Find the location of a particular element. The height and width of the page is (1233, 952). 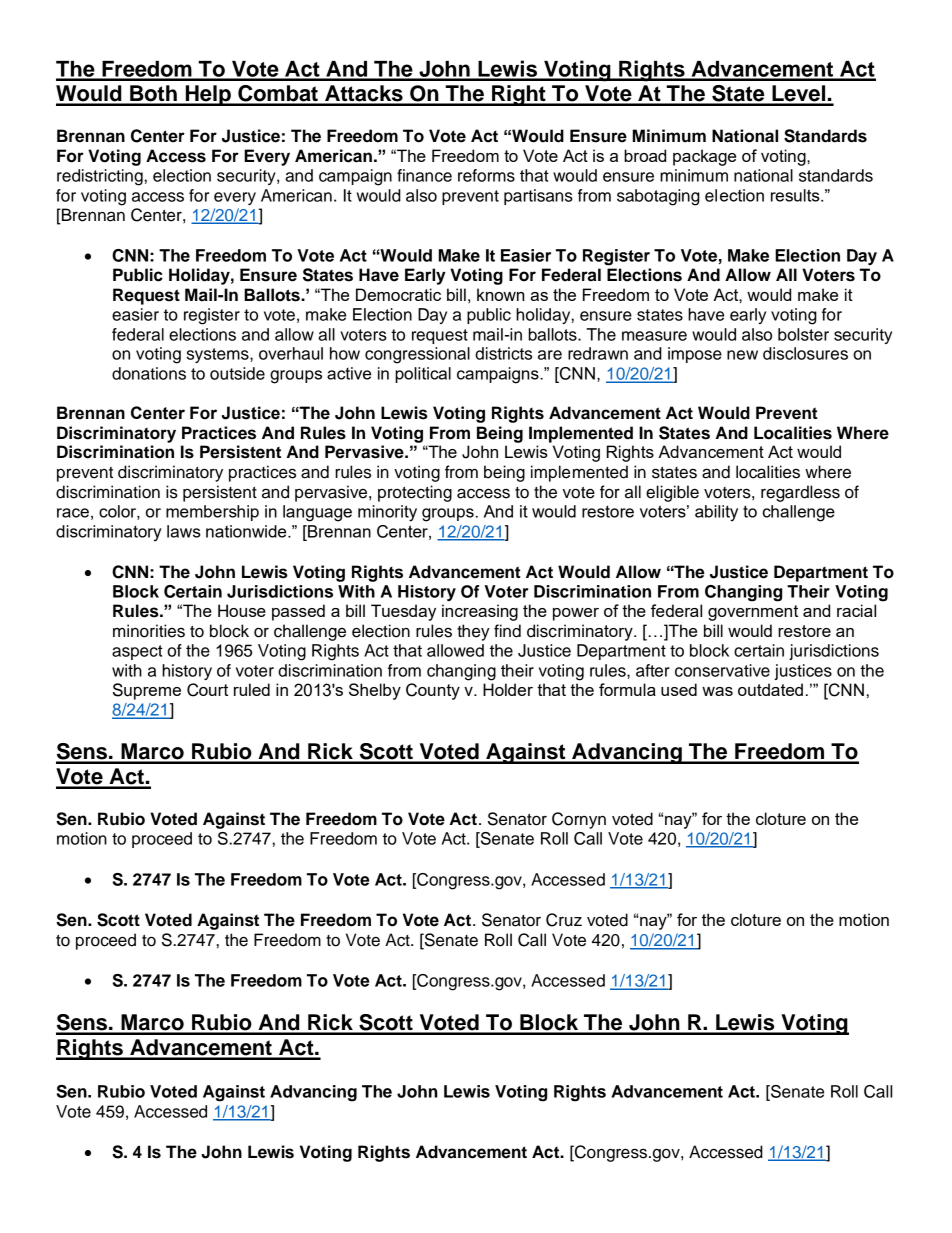

bolster is located at coordinates (803, 334).
